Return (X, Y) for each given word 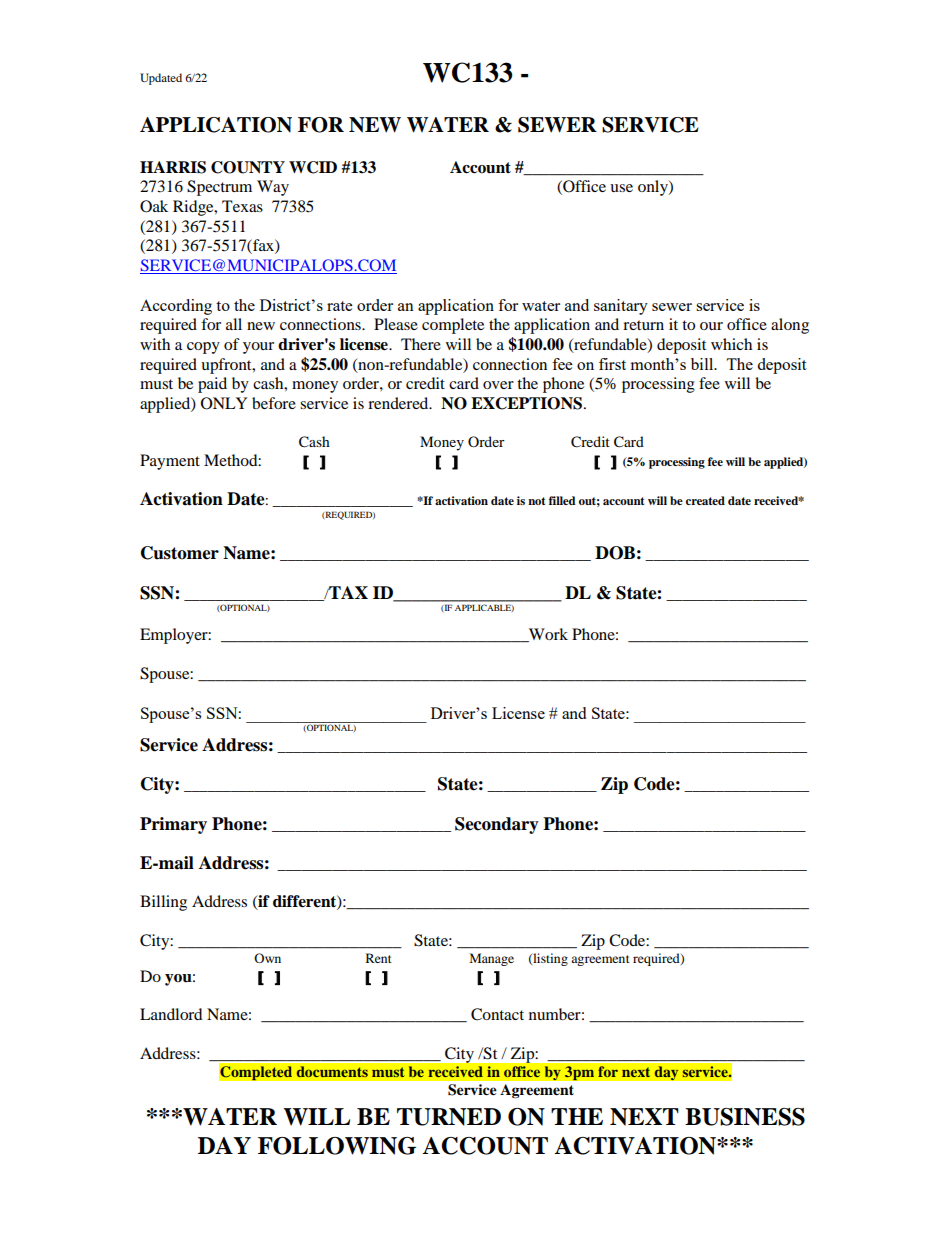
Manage (492, 959)
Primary (173, 825)
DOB (615, 553)
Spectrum (219, 188)
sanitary (621, 307)
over (498, 385)
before (274, 403)
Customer (180, 553)
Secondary (497, 825)
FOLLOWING (337, 1146)
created (705, 500)
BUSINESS (745, 1117)
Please (396, 324)
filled (562, 500)
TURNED (449, 1117)
